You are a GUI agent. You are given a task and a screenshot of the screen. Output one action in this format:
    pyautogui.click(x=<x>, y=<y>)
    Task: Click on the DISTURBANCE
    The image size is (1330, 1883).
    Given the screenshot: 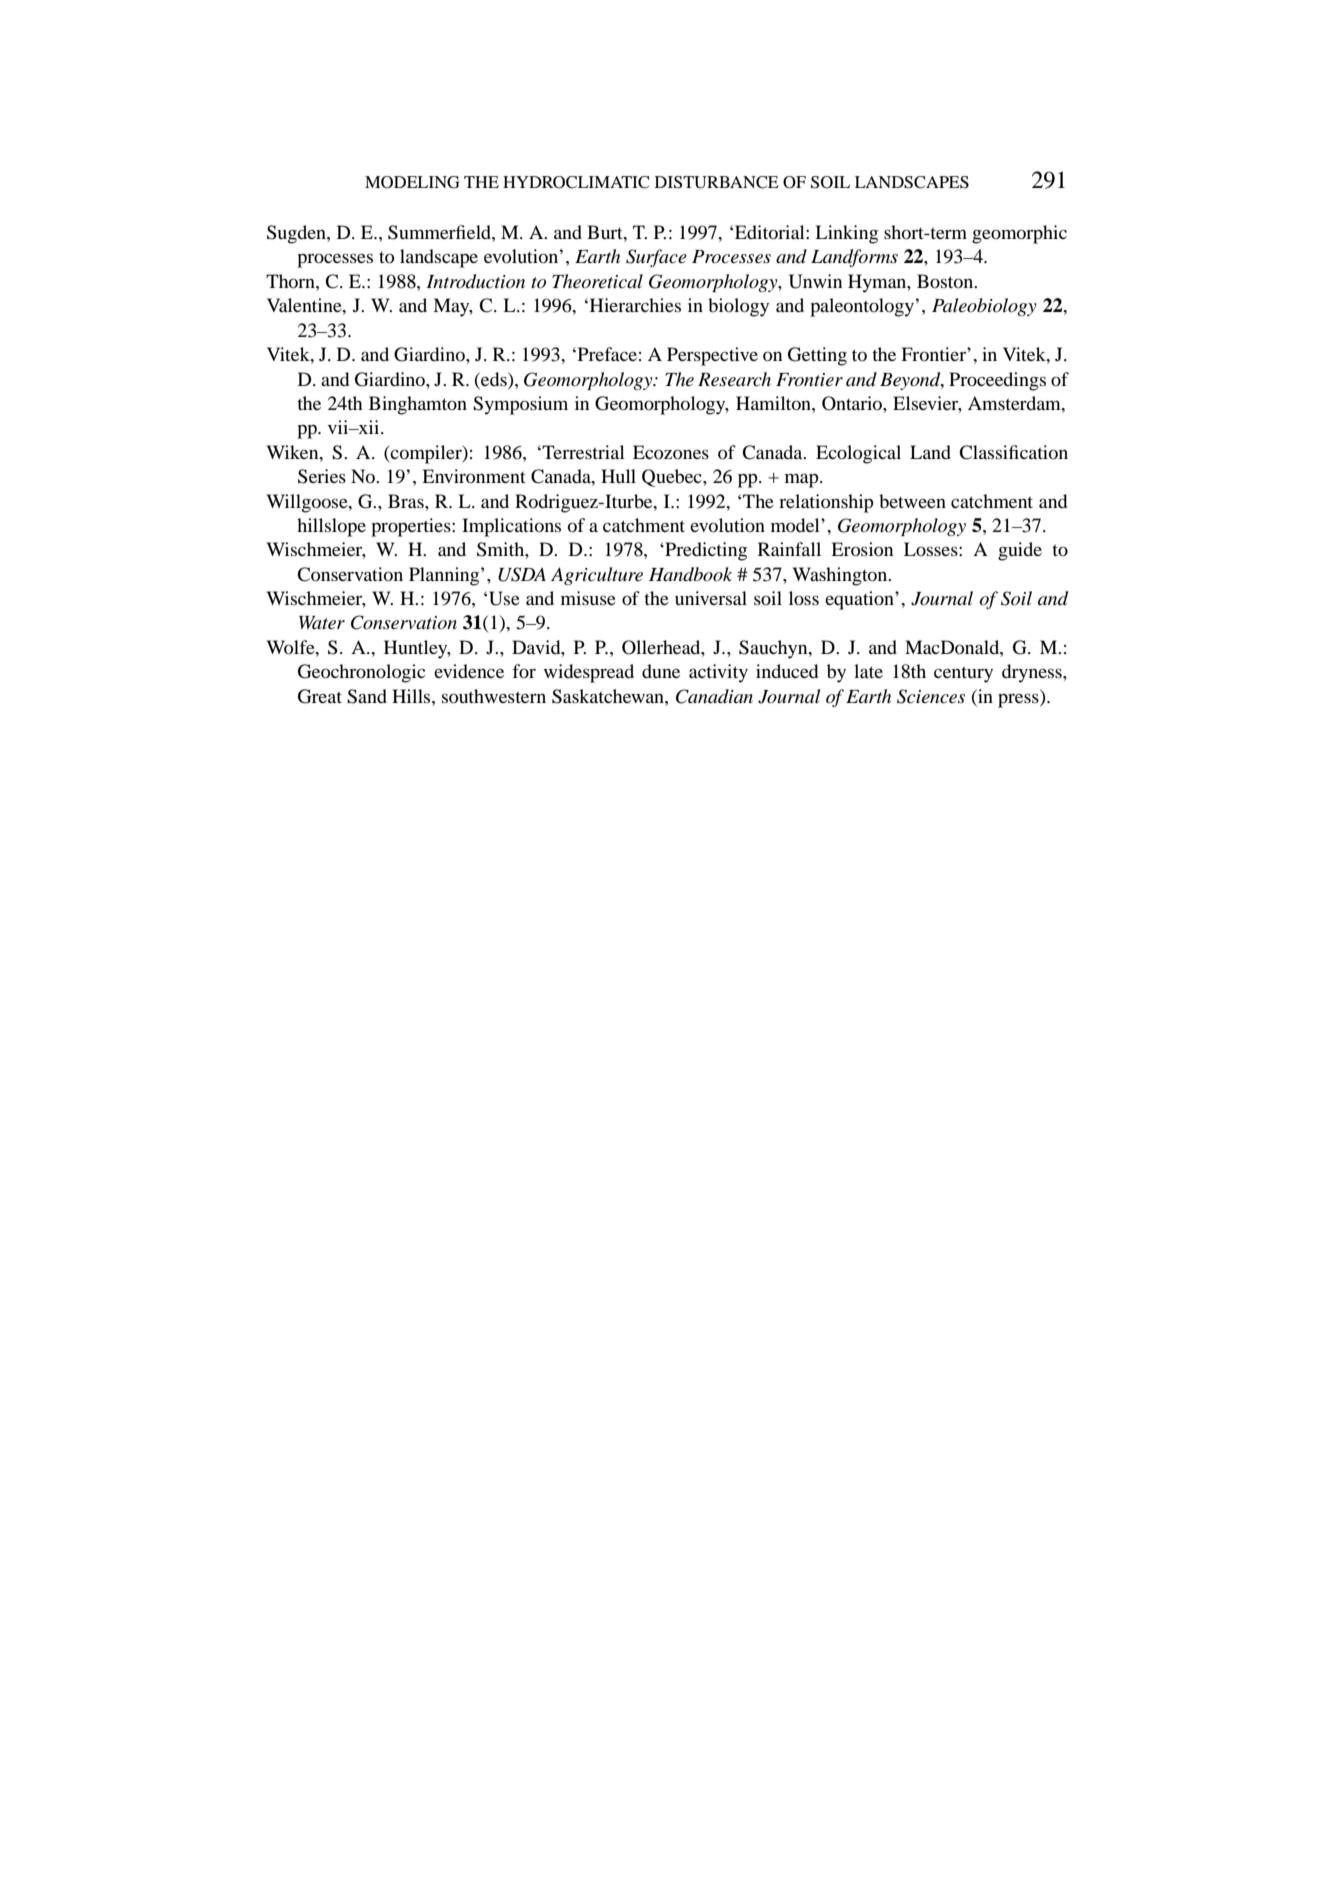 What is the action you would take?
    pyautogui.click(x=717, y=182)
